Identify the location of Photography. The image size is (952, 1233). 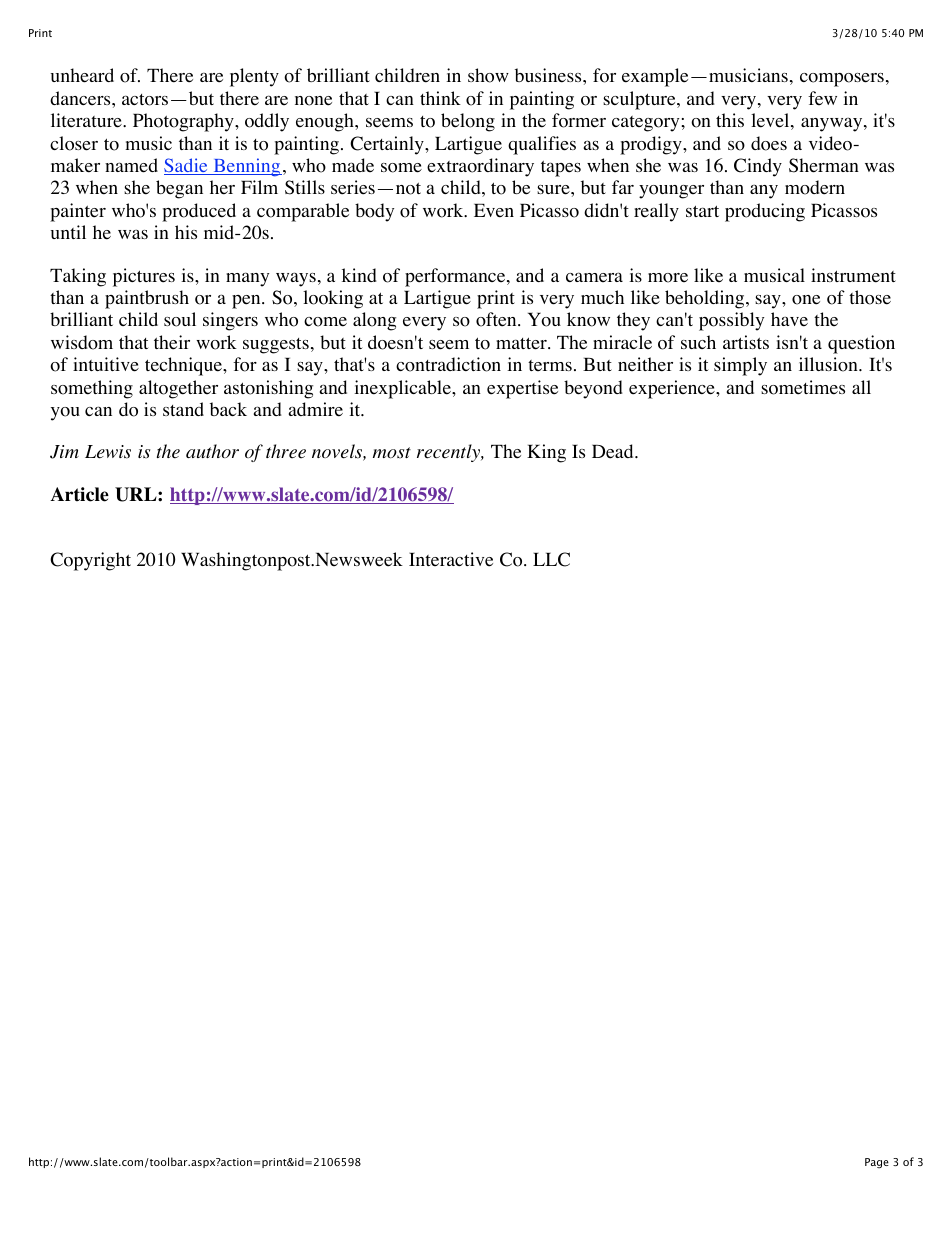
(184, 122).
